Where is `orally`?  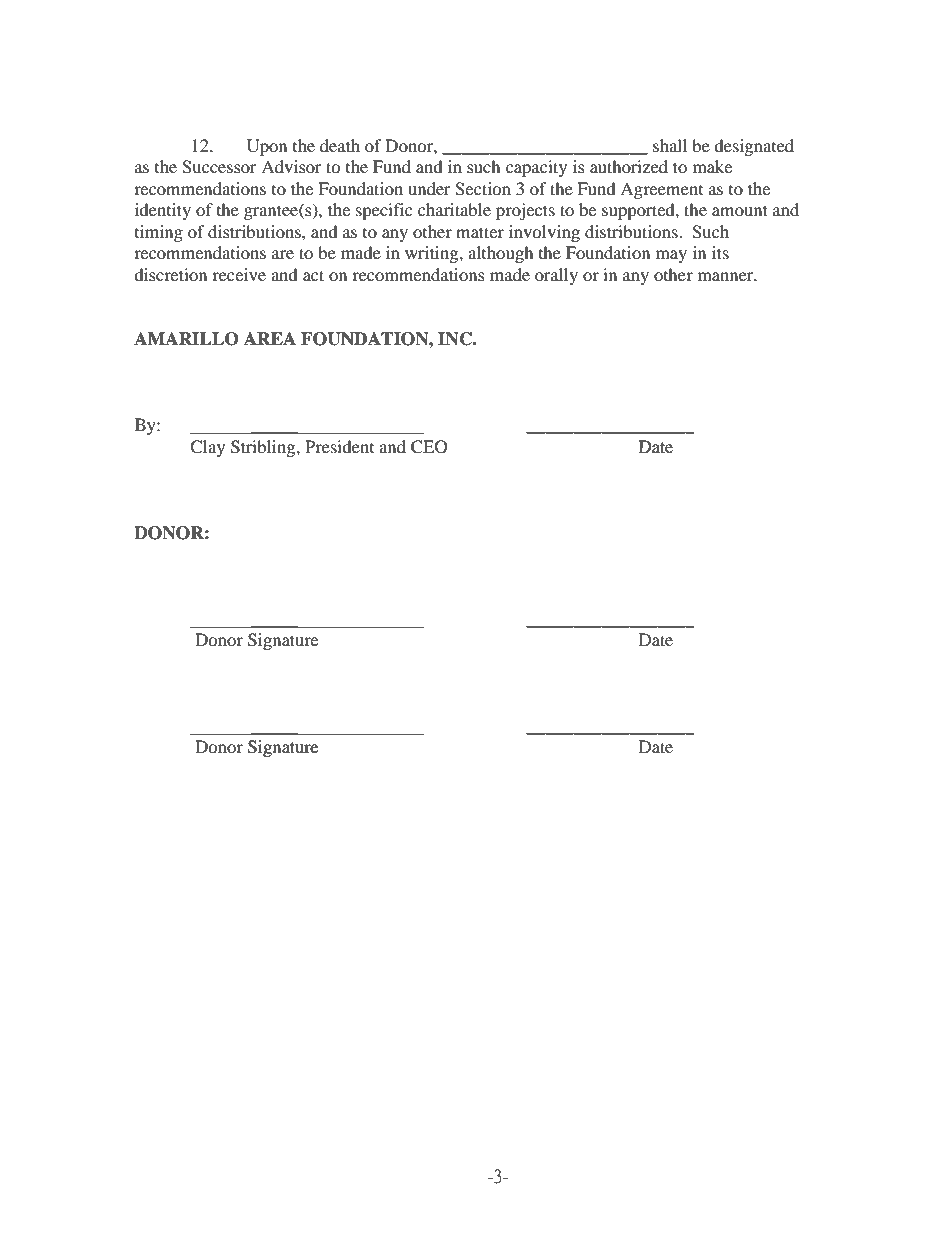
orally is located at coordinates (556, 276).
